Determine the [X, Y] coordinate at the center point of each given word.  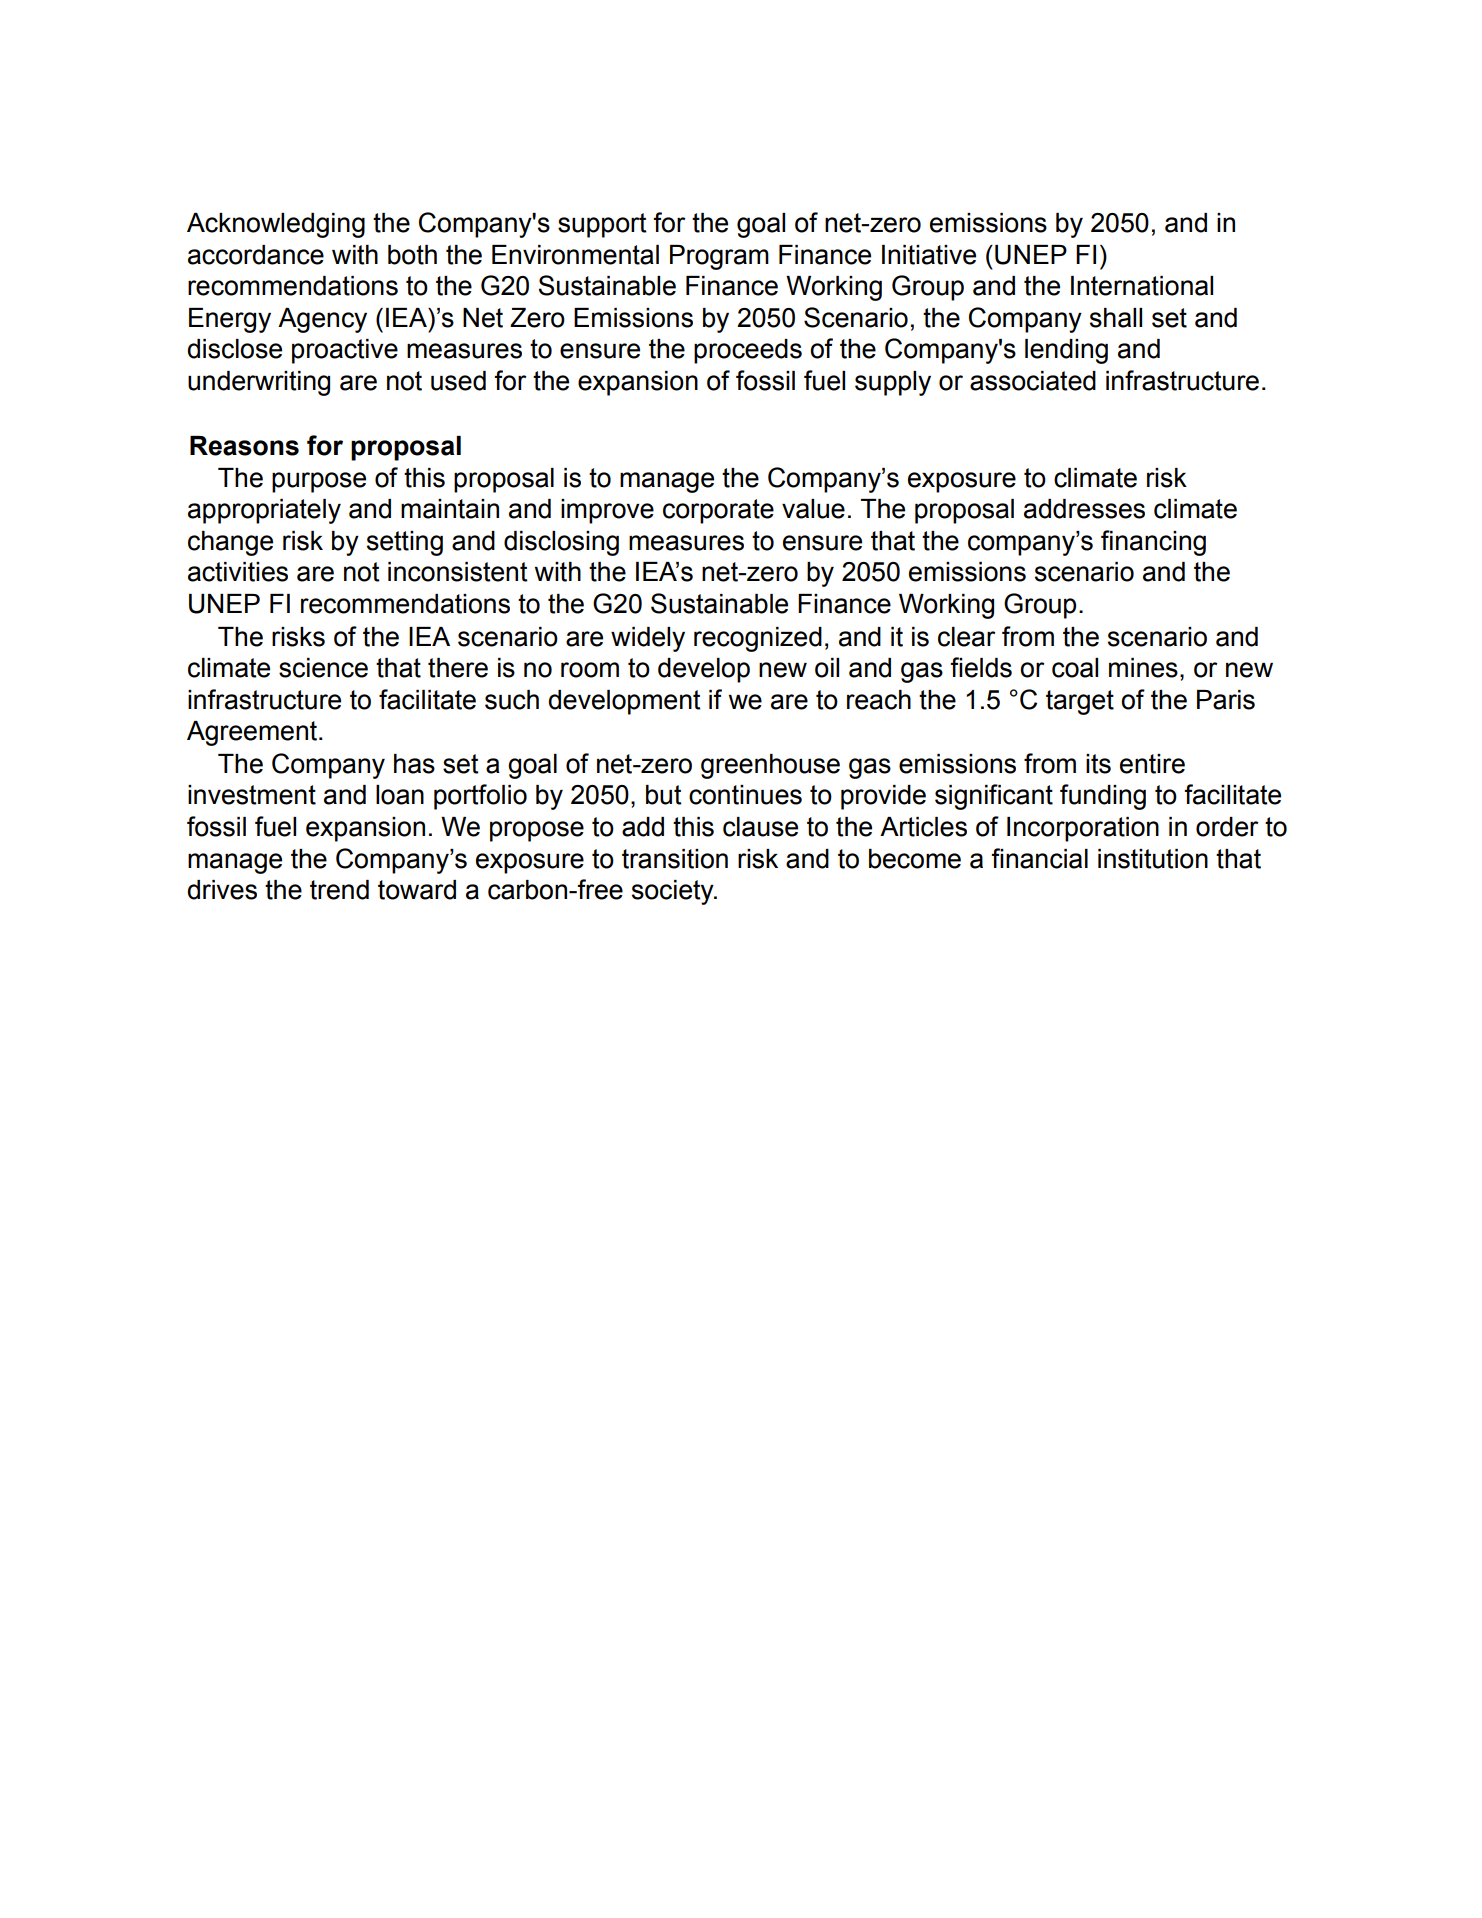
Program [719, 257]
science [323, 668]
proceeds [748, 351]
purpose [319, 482]
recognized [758, 639]
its [1098, 764]
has [414, 764]
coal [1075, 668]
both [412, 255]
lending [1066, 351]
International [1142, 286]
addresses [1084, 509]
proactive [345, 351]
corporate [718, 511]
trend [339, 890]
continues [745, 795]
